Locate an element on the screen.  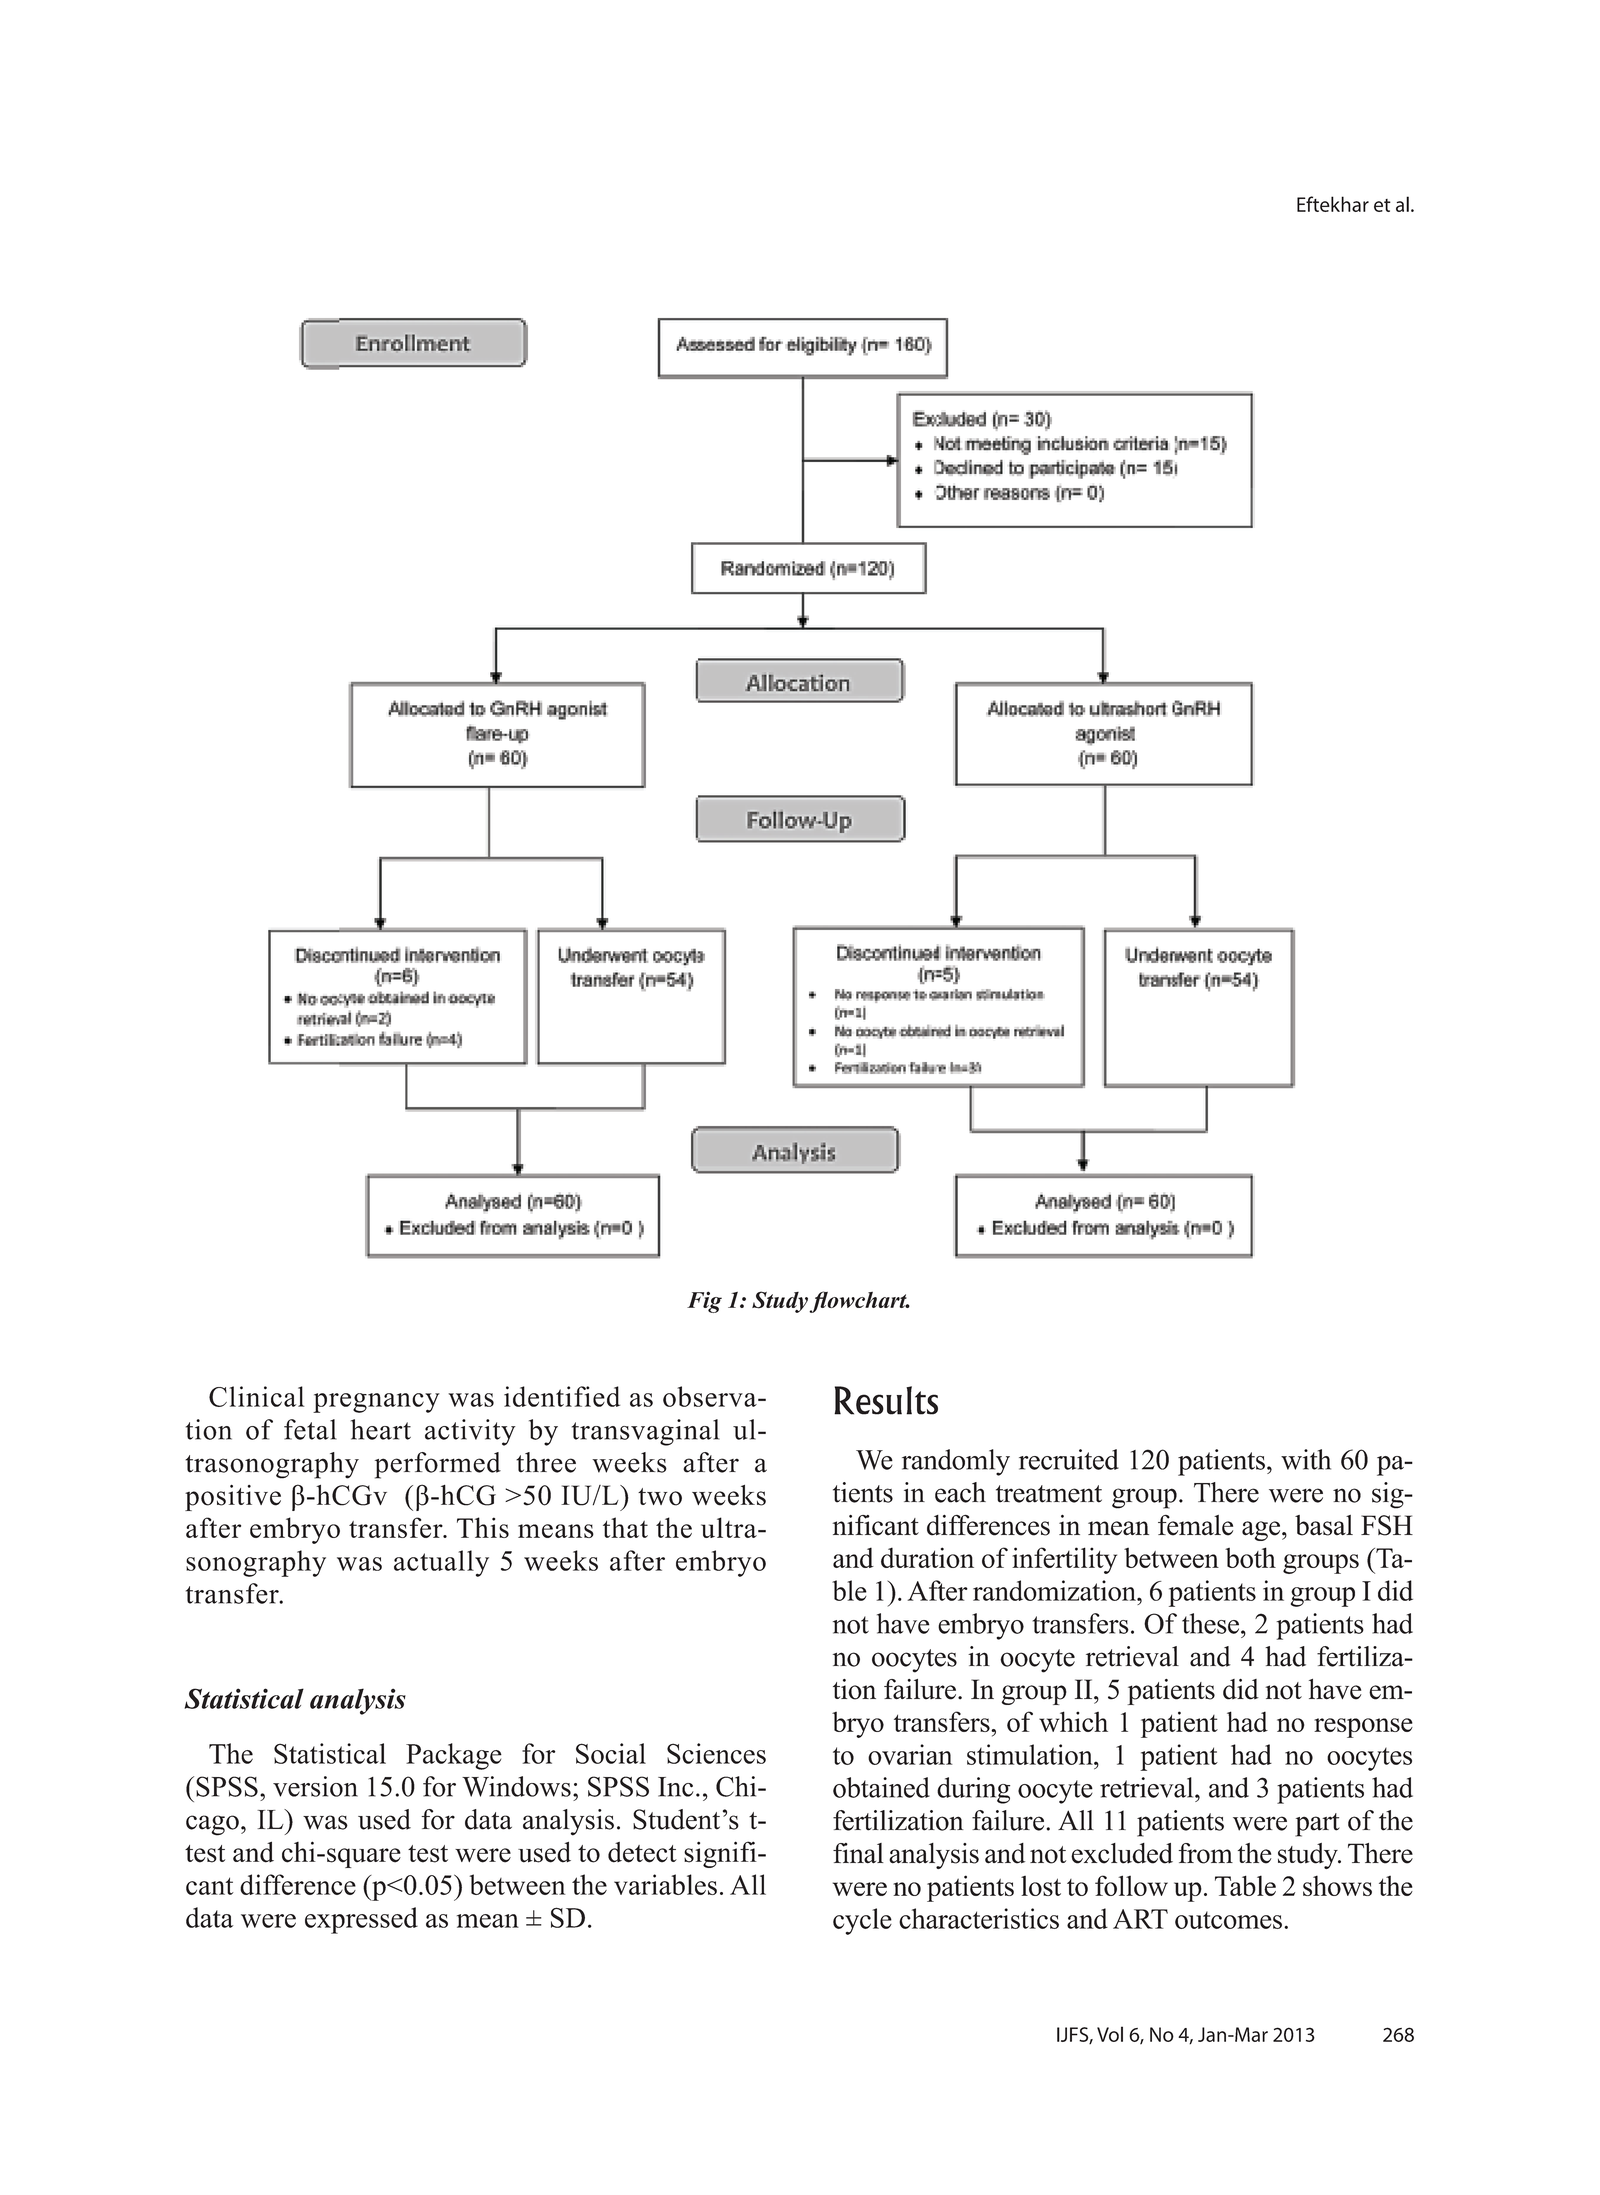
each is located at coordinates (960, 1492).
